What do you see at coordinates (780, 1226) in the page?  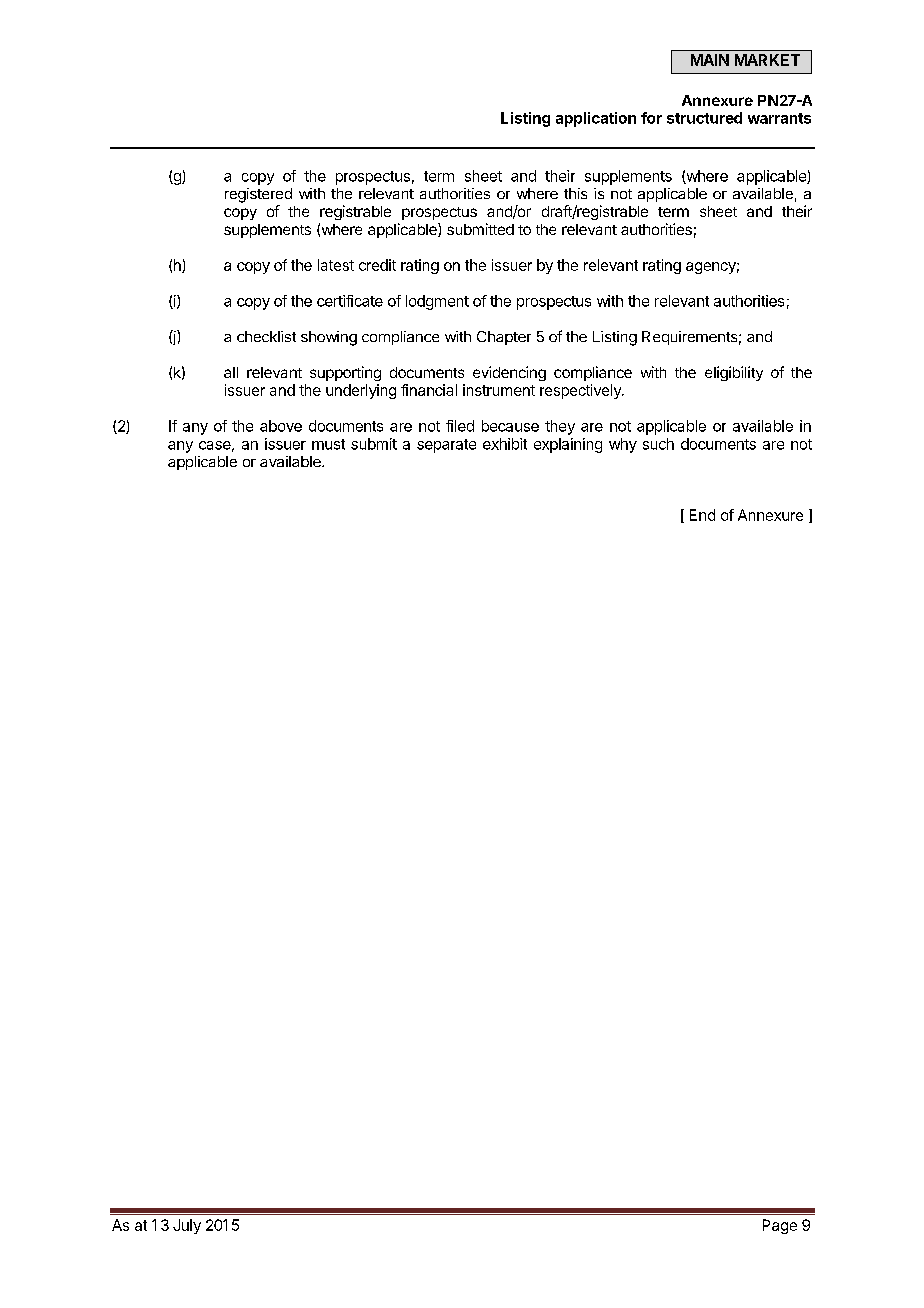 I see `Page` at bounding box center [780, 1226].
